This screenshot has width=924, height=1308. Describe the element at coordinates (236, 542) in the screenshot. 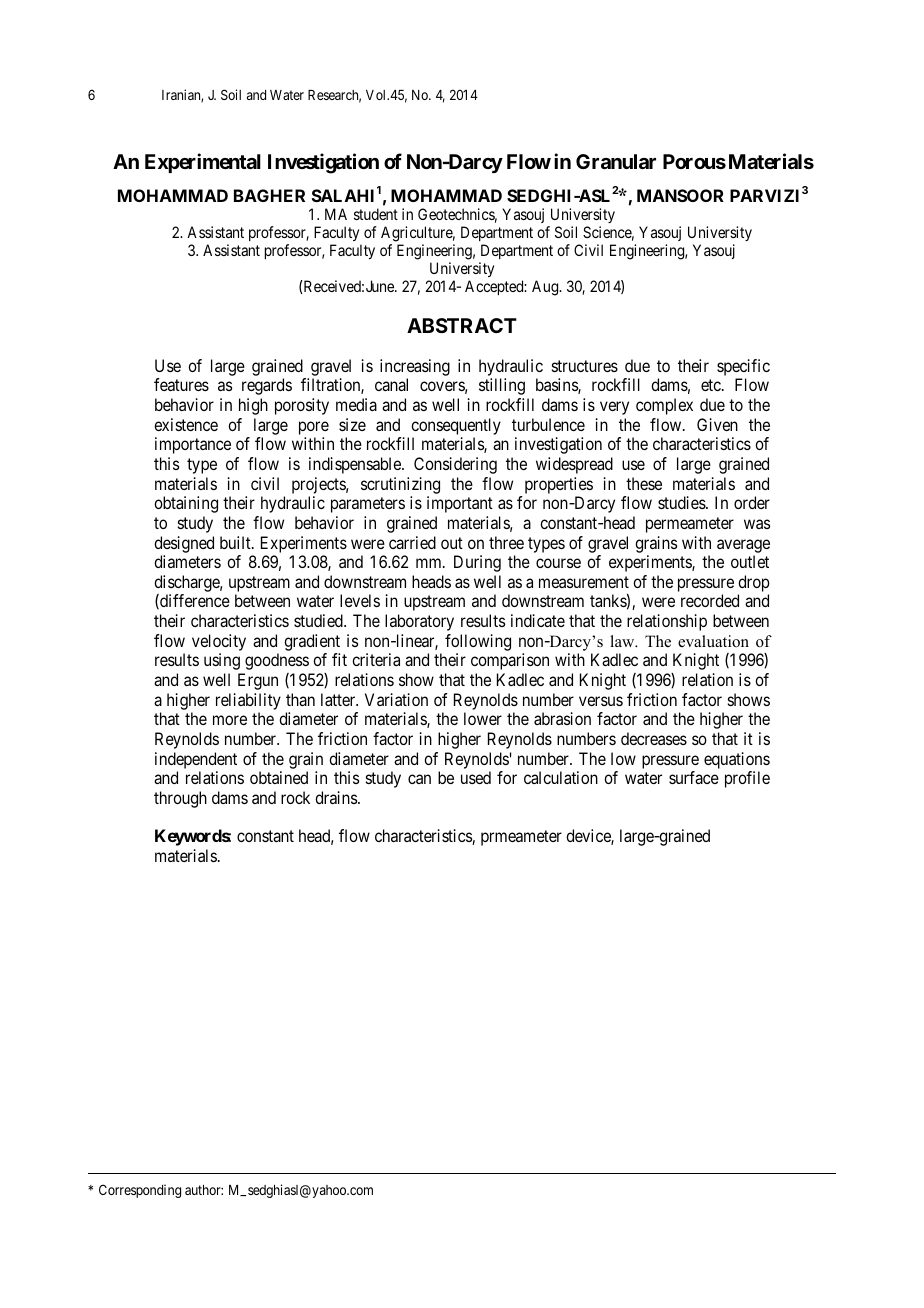

I see `built` at that location.
